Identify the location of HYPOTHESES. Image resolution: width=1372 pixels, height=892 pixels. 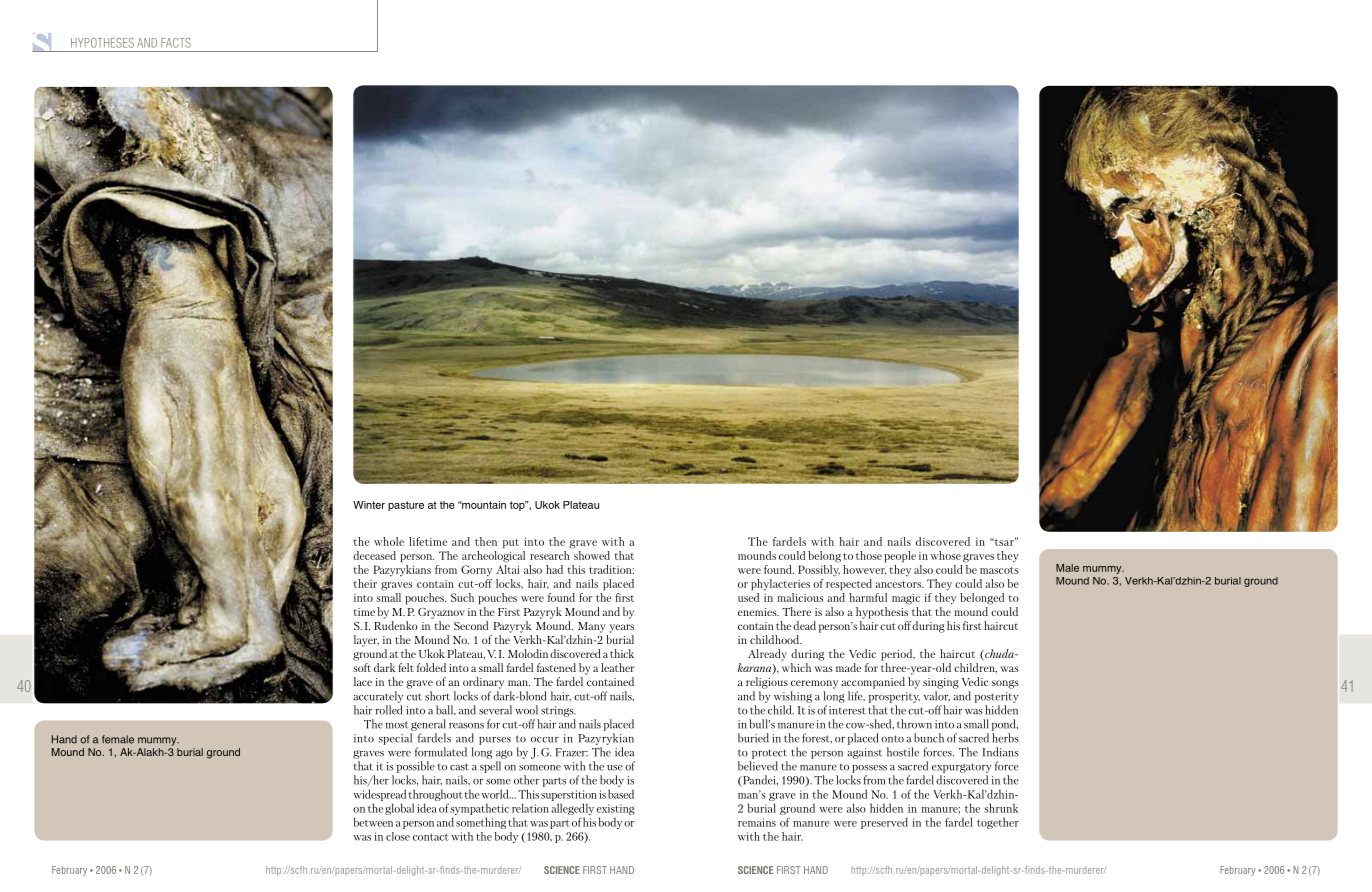
(102, 43).
